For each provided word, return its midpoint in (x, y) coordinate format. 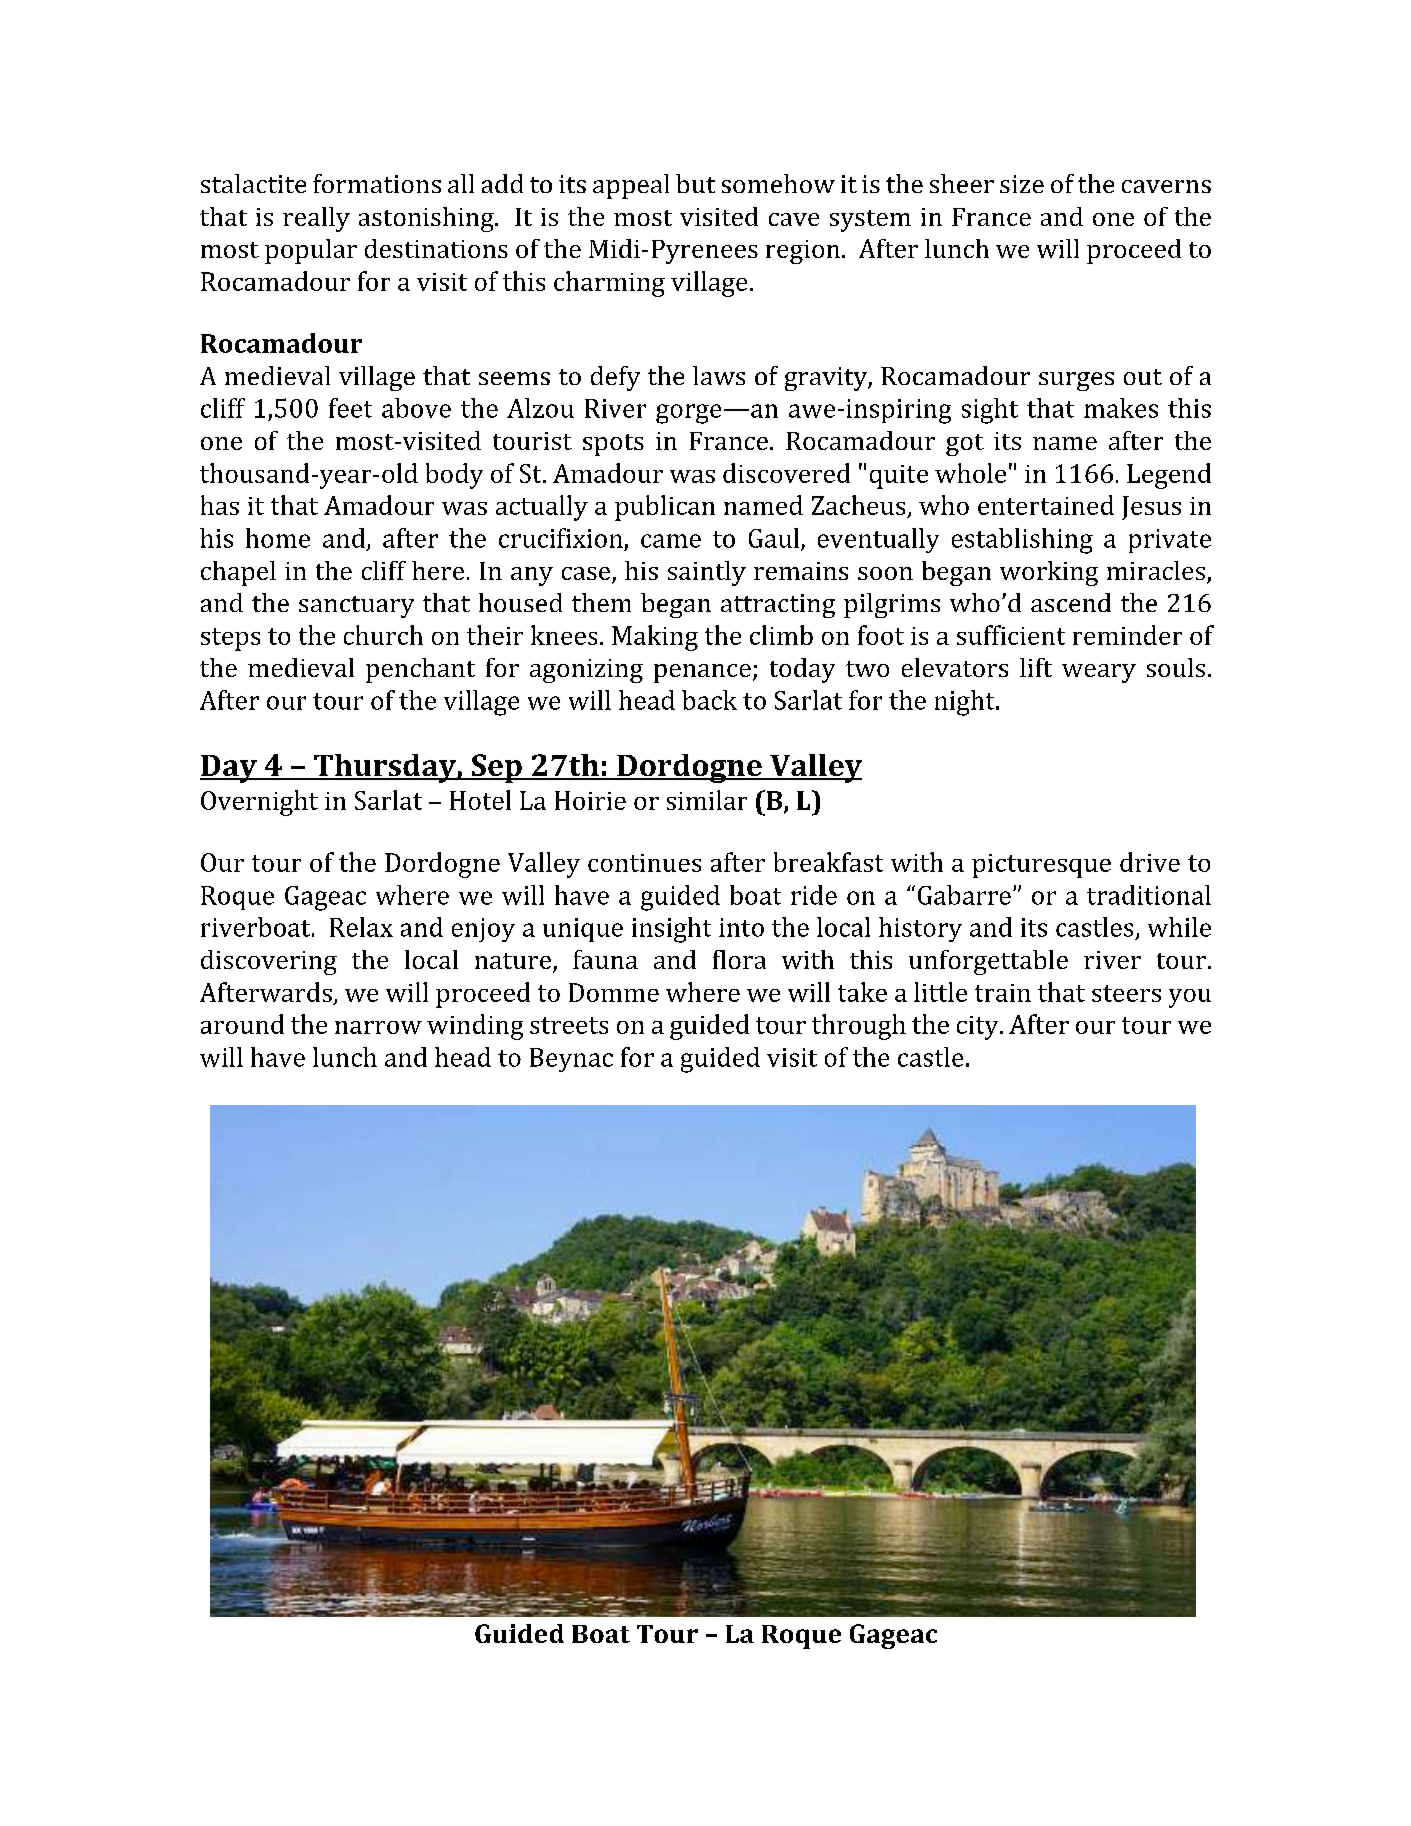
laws (719, 375)
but (695, 183)
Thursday (385, 768)
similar (707, 800)
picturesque (1041, 866)
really (316, 219)
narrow (378, 1027)
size (1022, 184)
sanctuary (356, 607)
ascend (1071, 602)
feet (350, 408)
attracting (778, 606)
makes (1121, 408)
